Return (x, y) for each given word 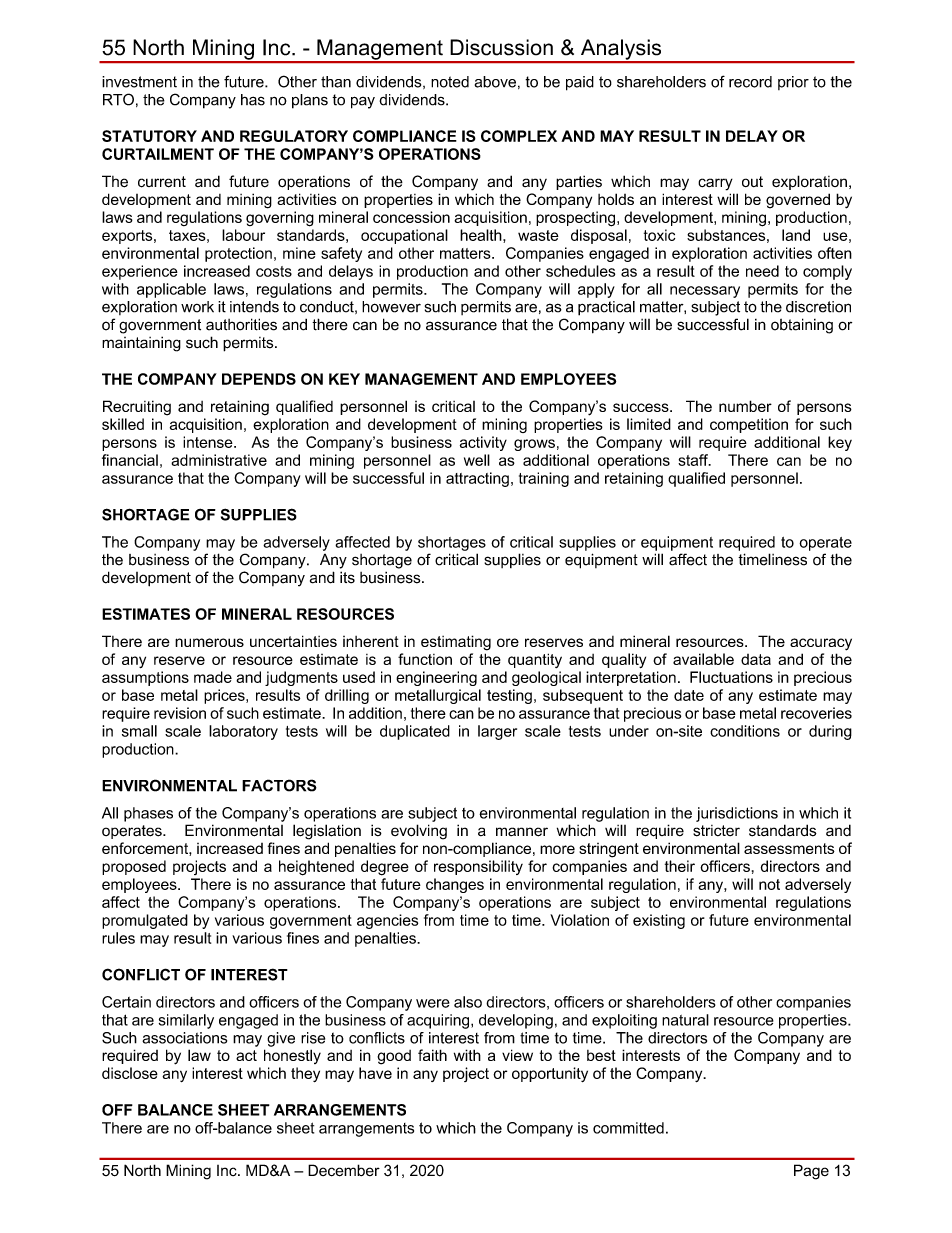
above (495, 82)
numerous (209, 642)
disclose (130, 1073)
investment (139, 82)
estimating (456, 643)
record (750, 82)
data (756, 659)
